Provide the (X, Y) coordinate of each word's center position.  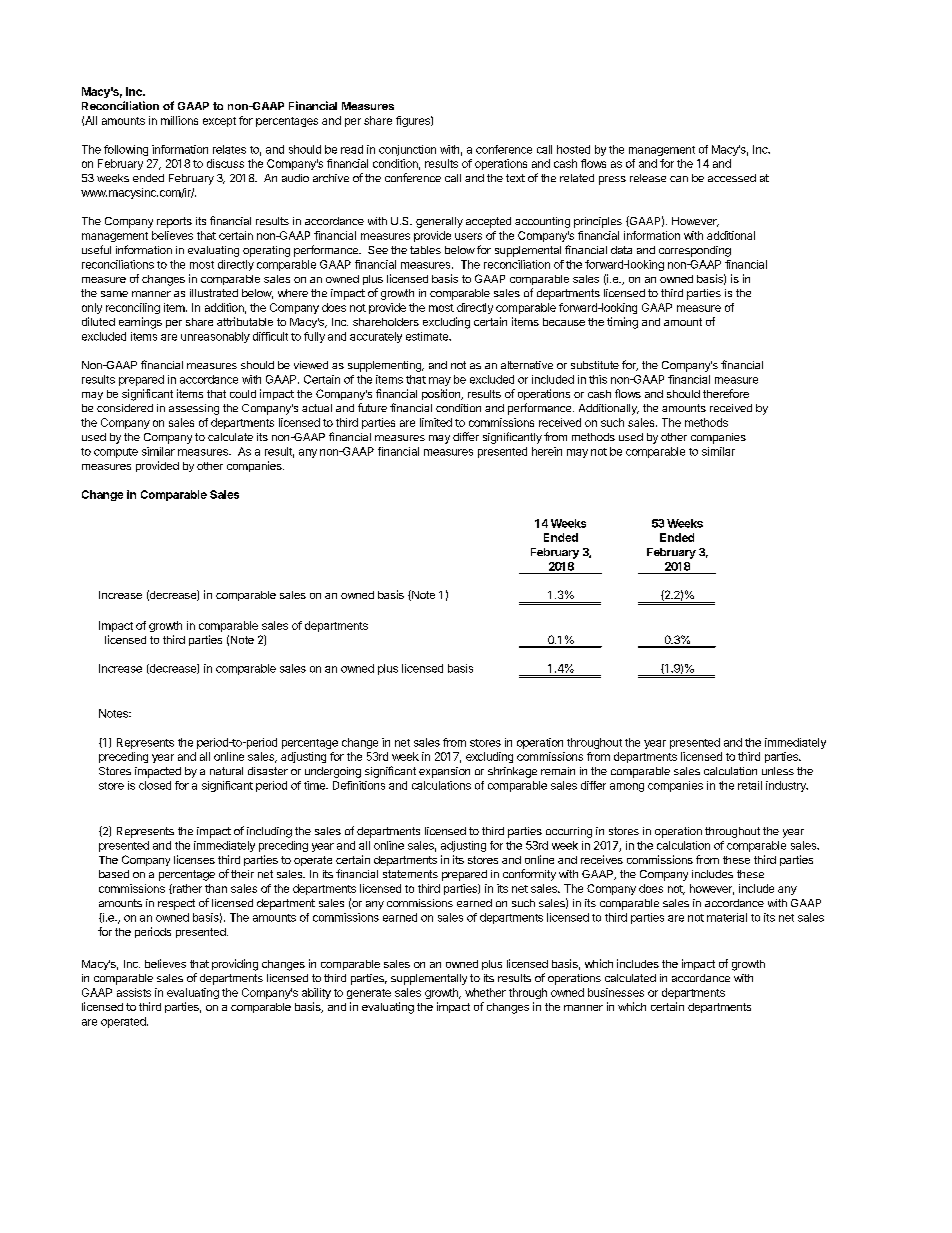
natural (226, 771)
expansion (444, 772)
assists (134, 992)
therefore (726, 393)
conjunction (407, 150)
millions (179, 120)
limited (436, 422)
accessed (732, 178)
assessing (194, 409)
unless (778, 771)
